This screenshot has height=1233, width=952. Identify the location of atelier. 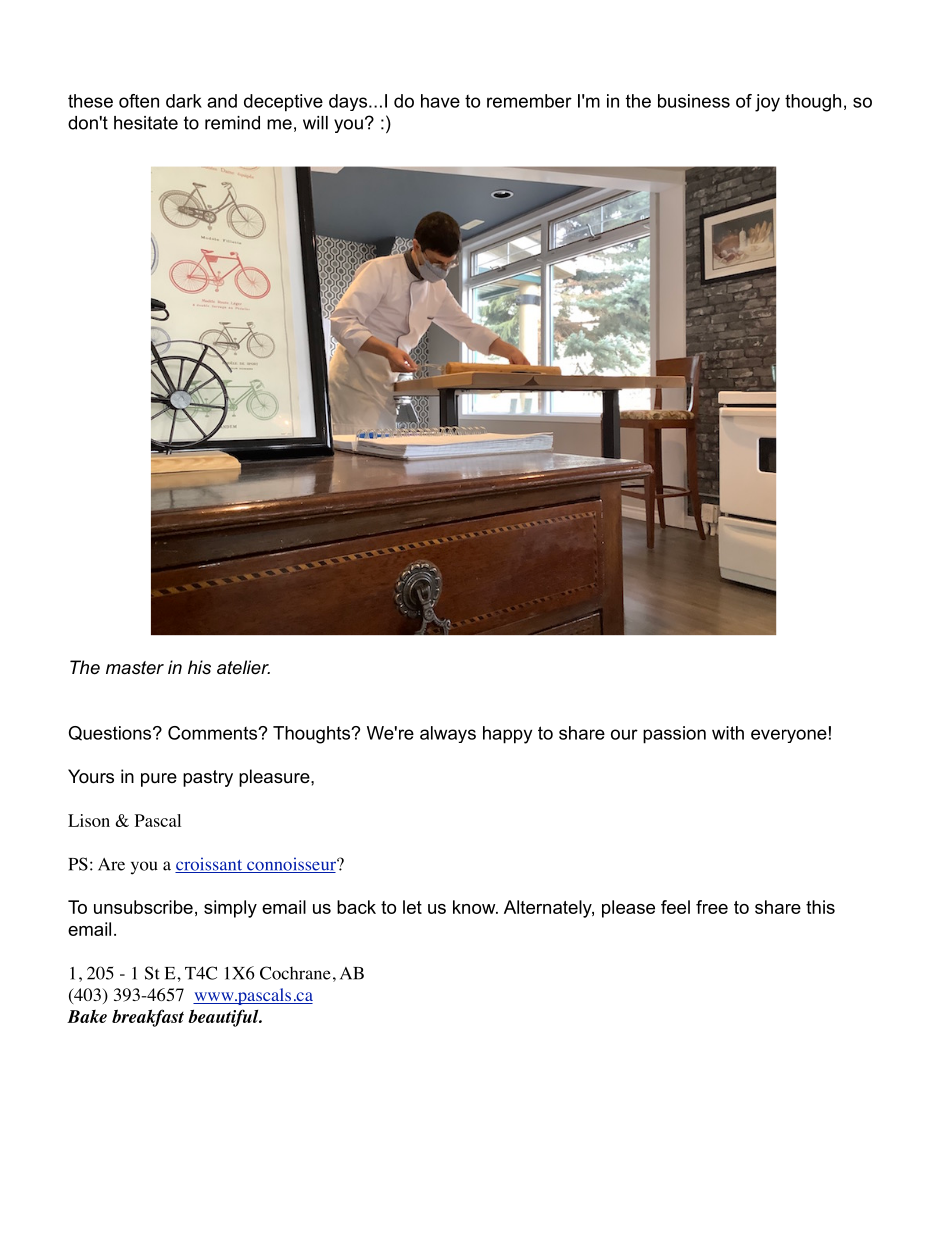
(243, 667).
